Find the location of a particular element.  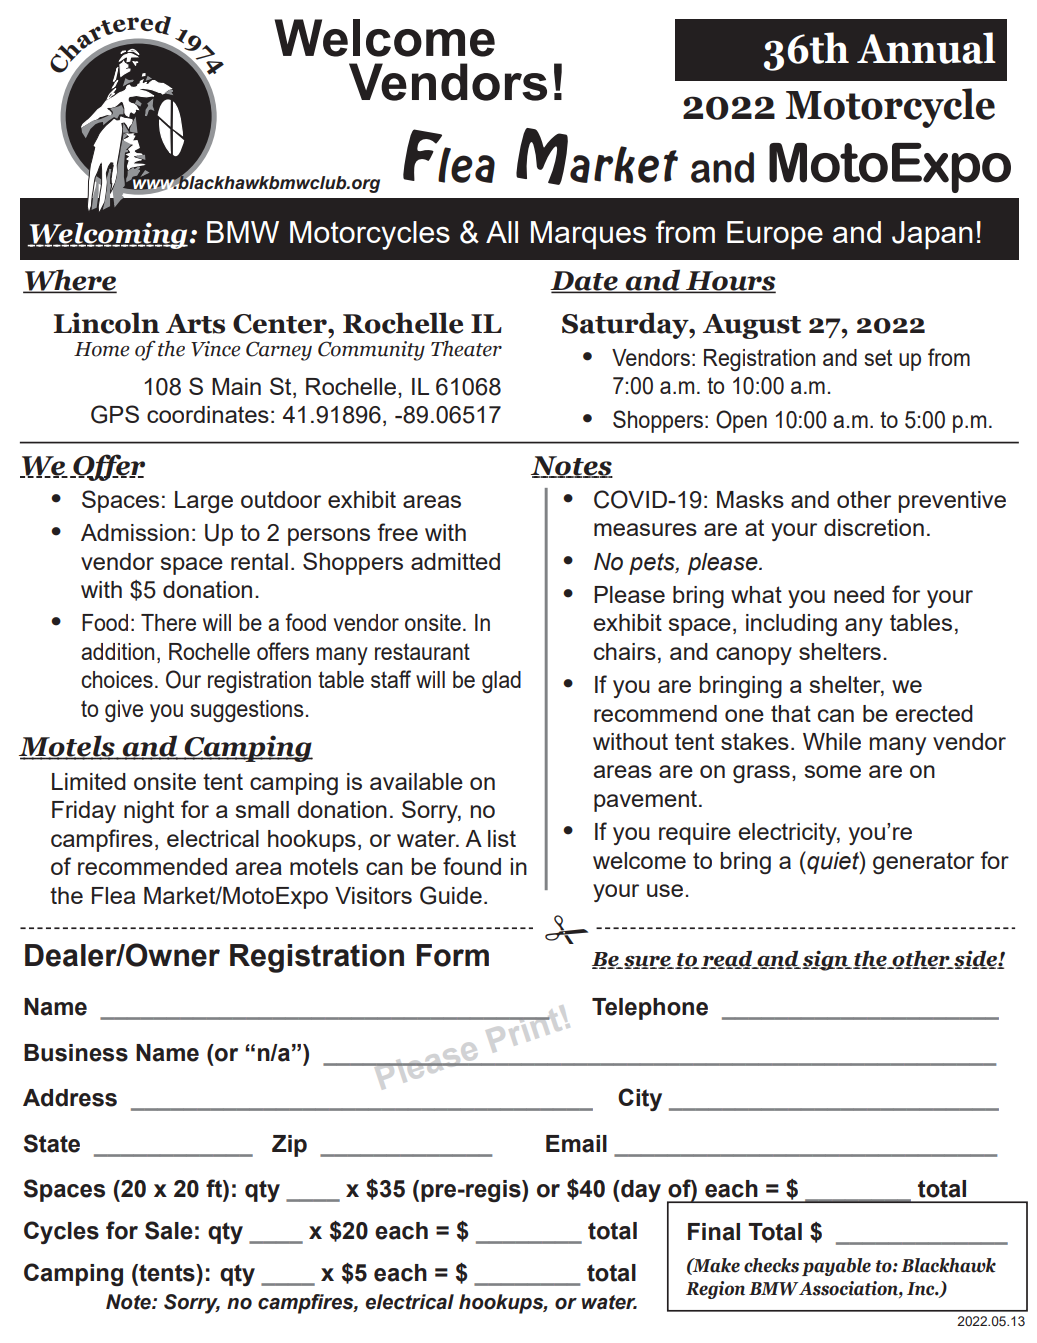

found is located at coordinates (472, 866).
